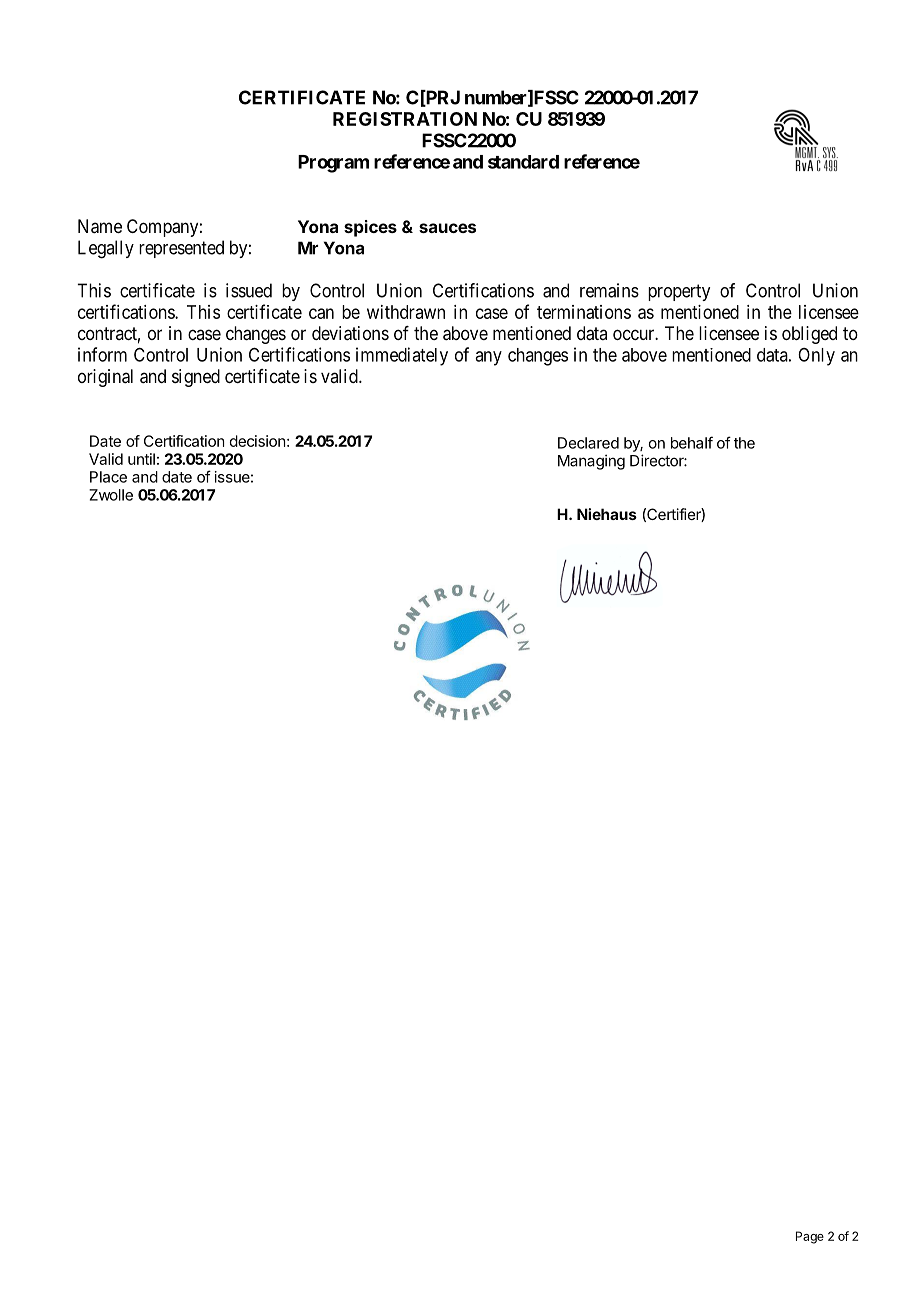 The width and height of the screenshot is (924, 1308). What do you see at coordinates (692, 442) in the screenshot?
I see `behalf` at bounding box center [692, 442].
